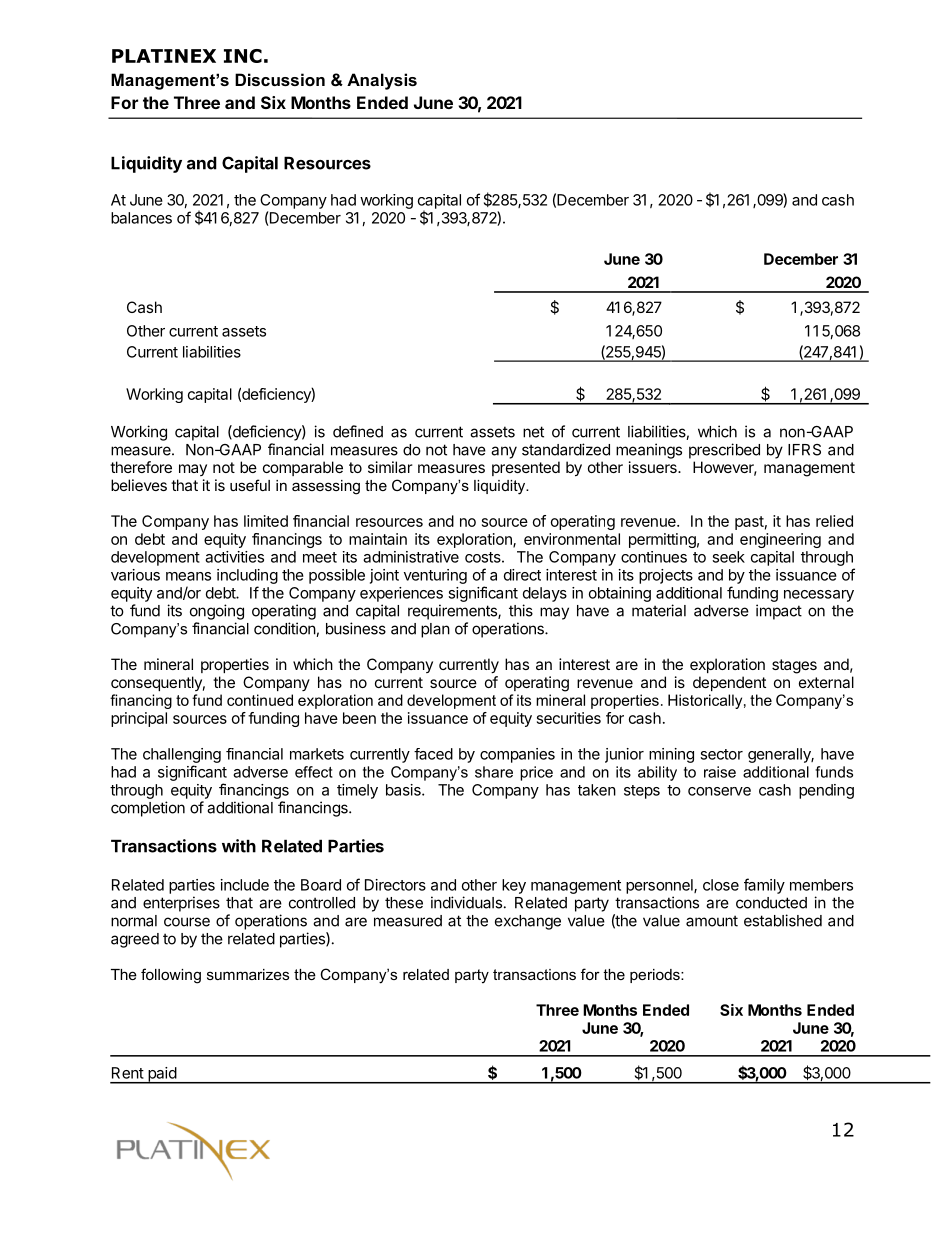 The width and height of the image is (952, 1233). I want to click on Discussion, so click(280, 79).
